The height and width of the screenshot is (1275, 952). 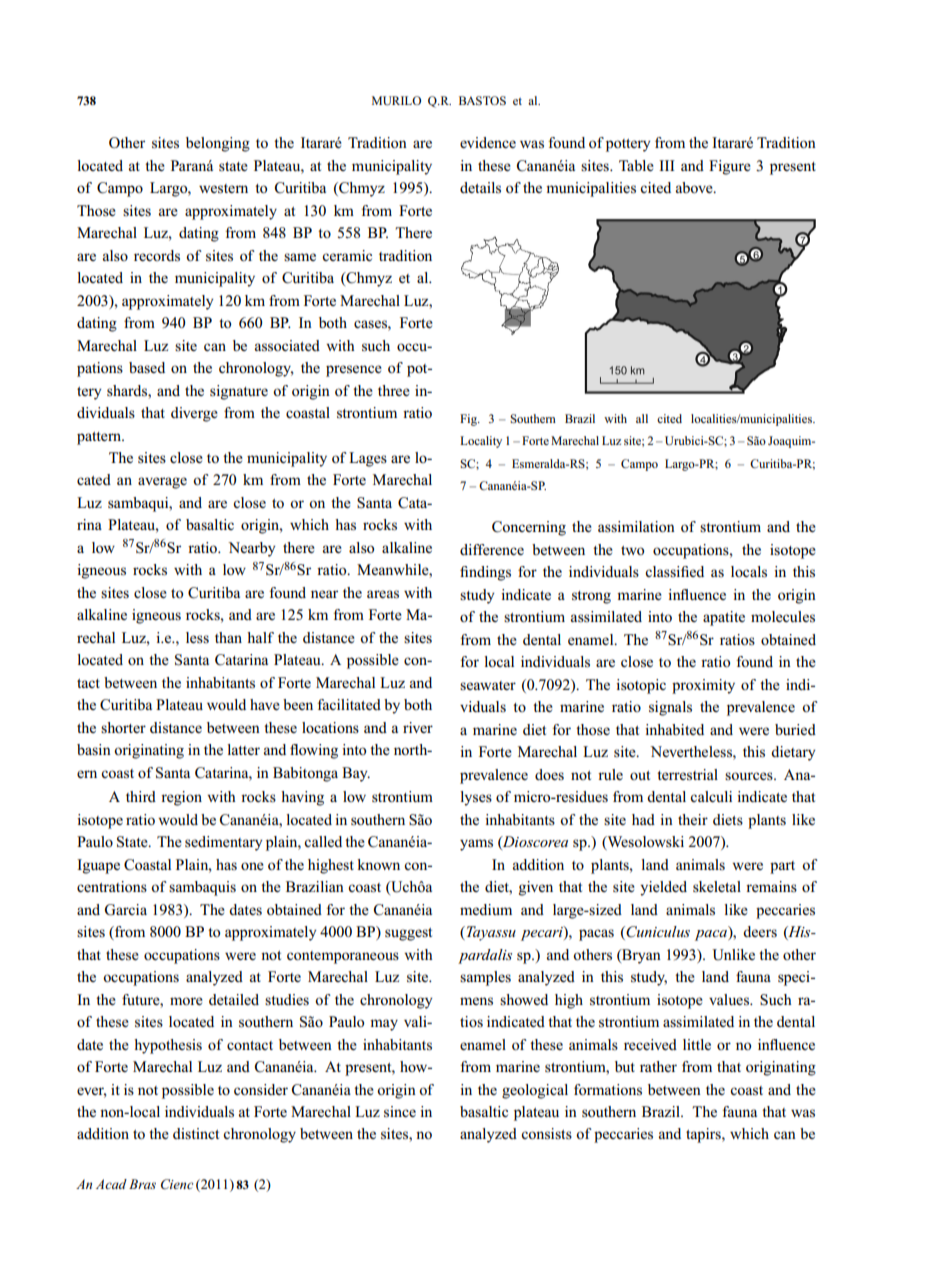 What do you see at coordinates (223, 189) in the screenshot?
I see `western` at bounding box center [223, 189].
